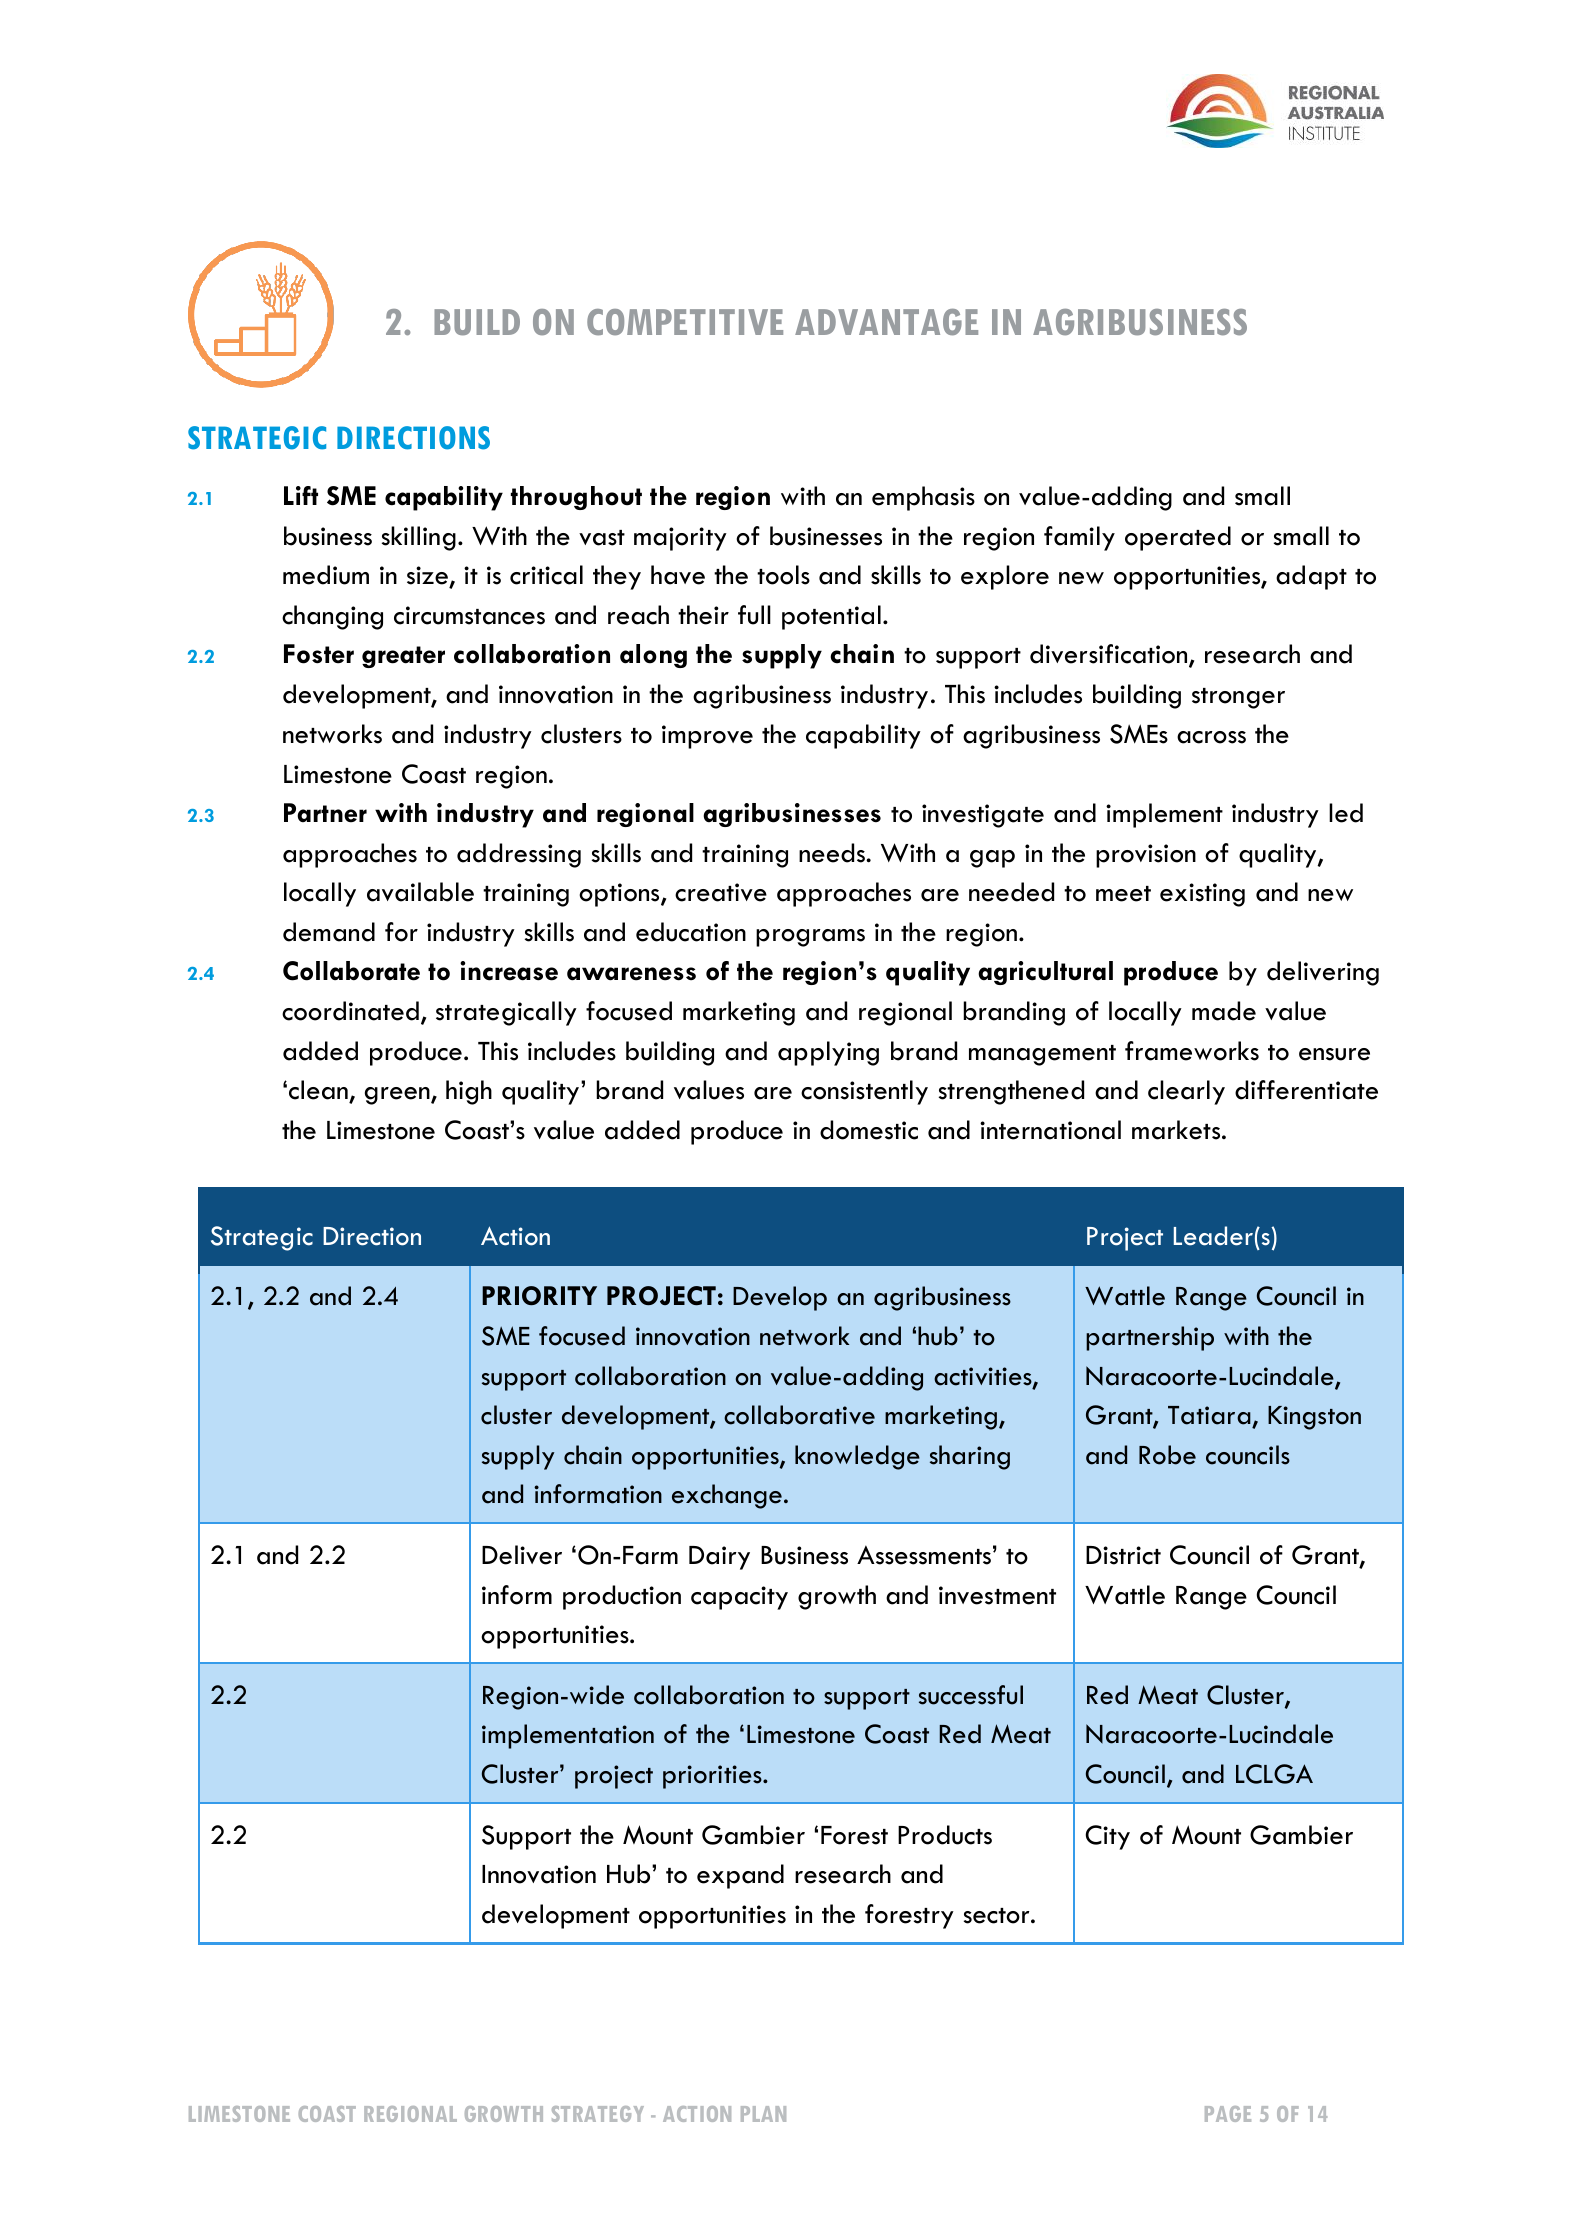 Image resolution: width=1571 pixels, height=2222 pixels. Describe the element at coordinates (869, 1130) in the screenshot. I see `domestic` at that location.
